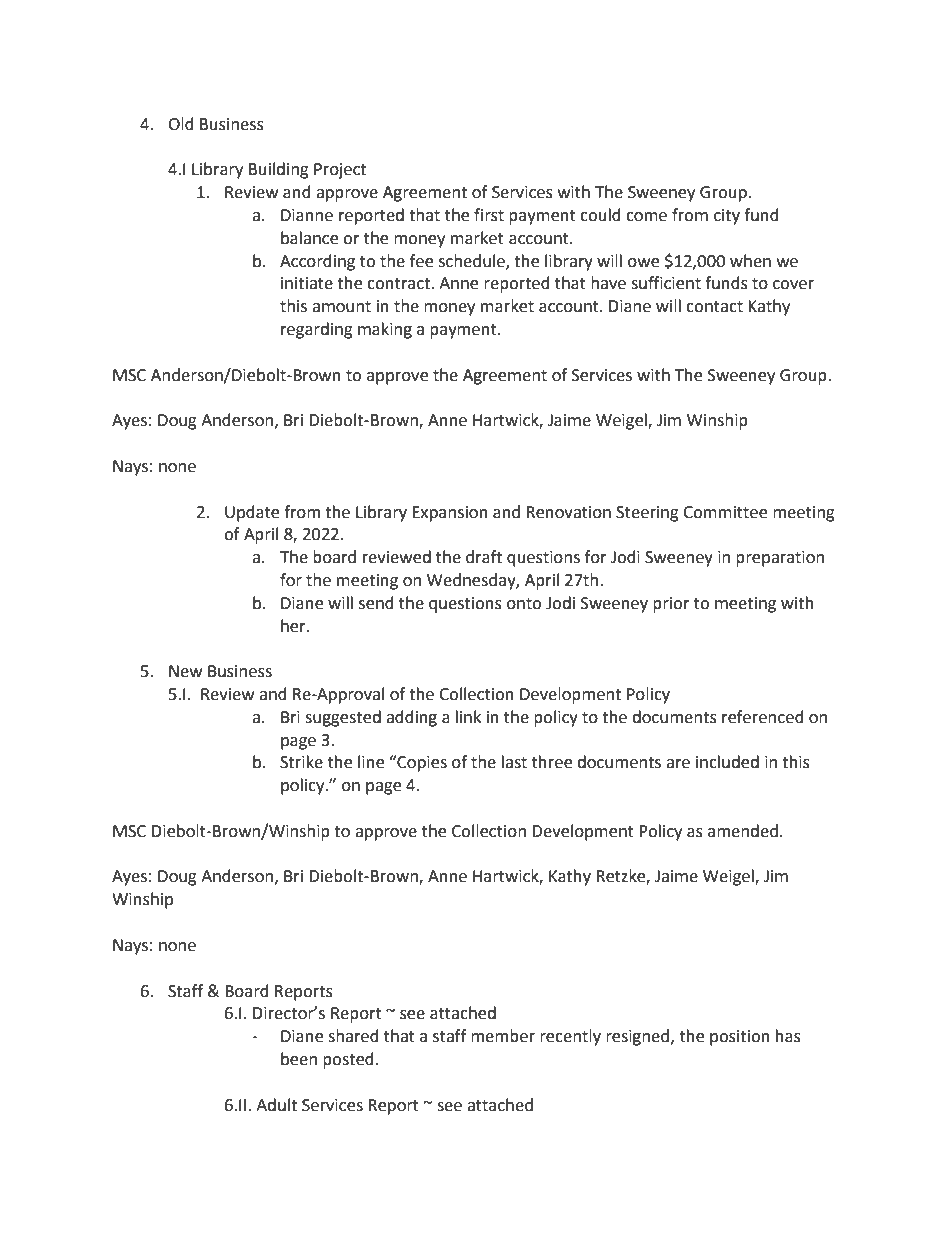  Describe the element at coordinates (489, 215) in the screenshot. I see `first` at that location.
